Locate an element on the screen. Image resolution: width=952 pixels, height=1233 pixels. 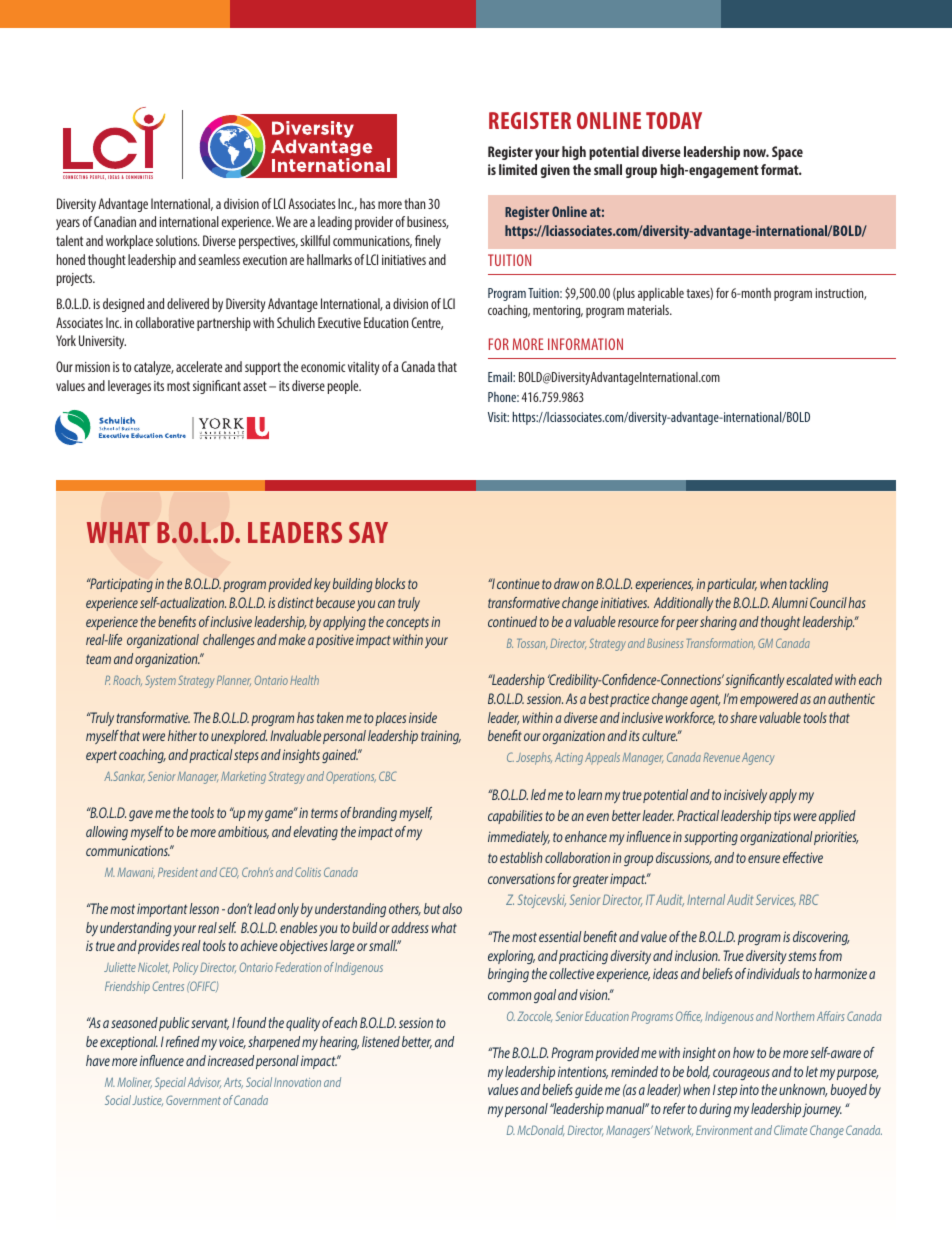
Services is located at coordinates (776, 900).
